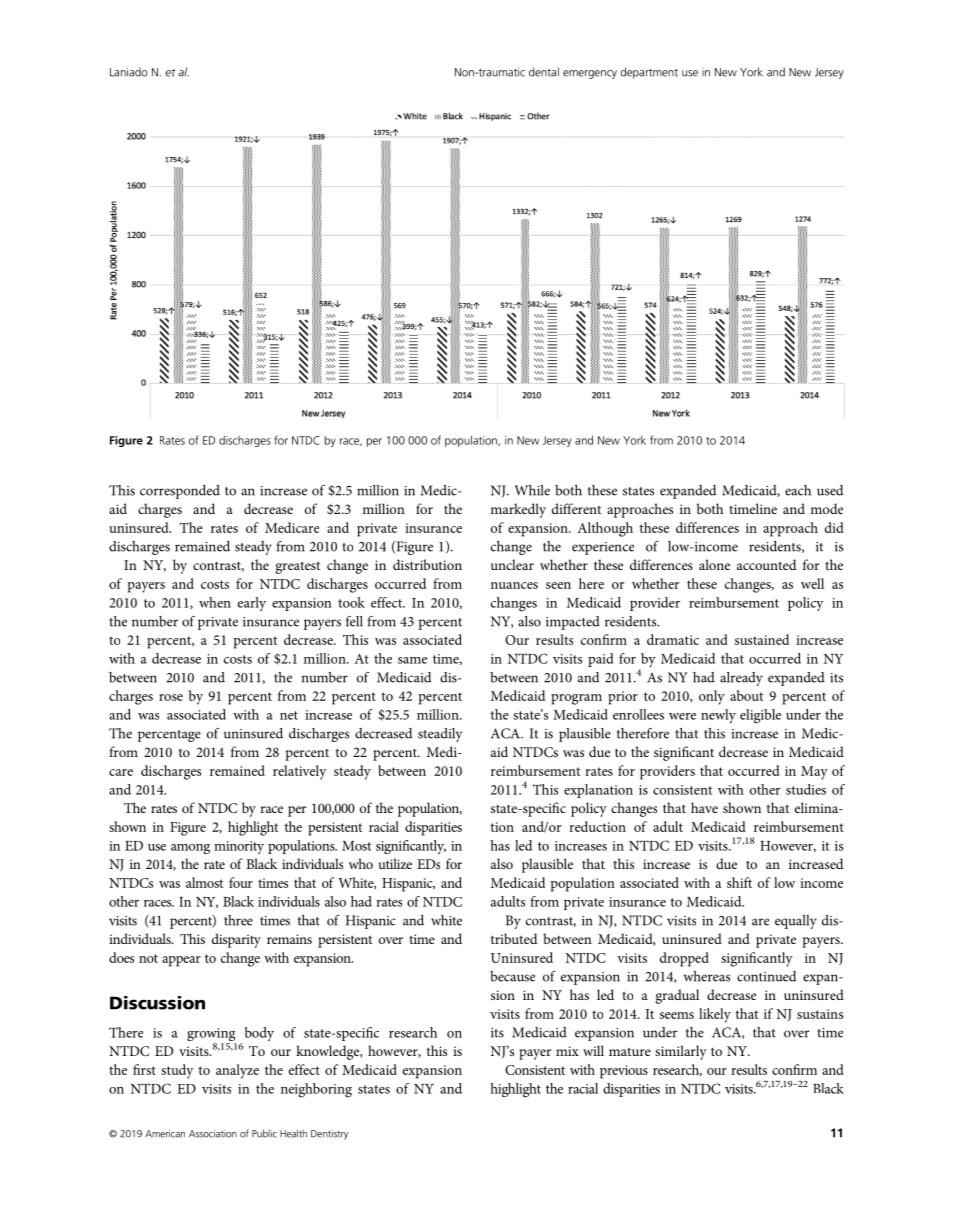  What do you see at coordinates (215, 602) in the screenshot?
I see `when` at bounding box center [215, 602].
